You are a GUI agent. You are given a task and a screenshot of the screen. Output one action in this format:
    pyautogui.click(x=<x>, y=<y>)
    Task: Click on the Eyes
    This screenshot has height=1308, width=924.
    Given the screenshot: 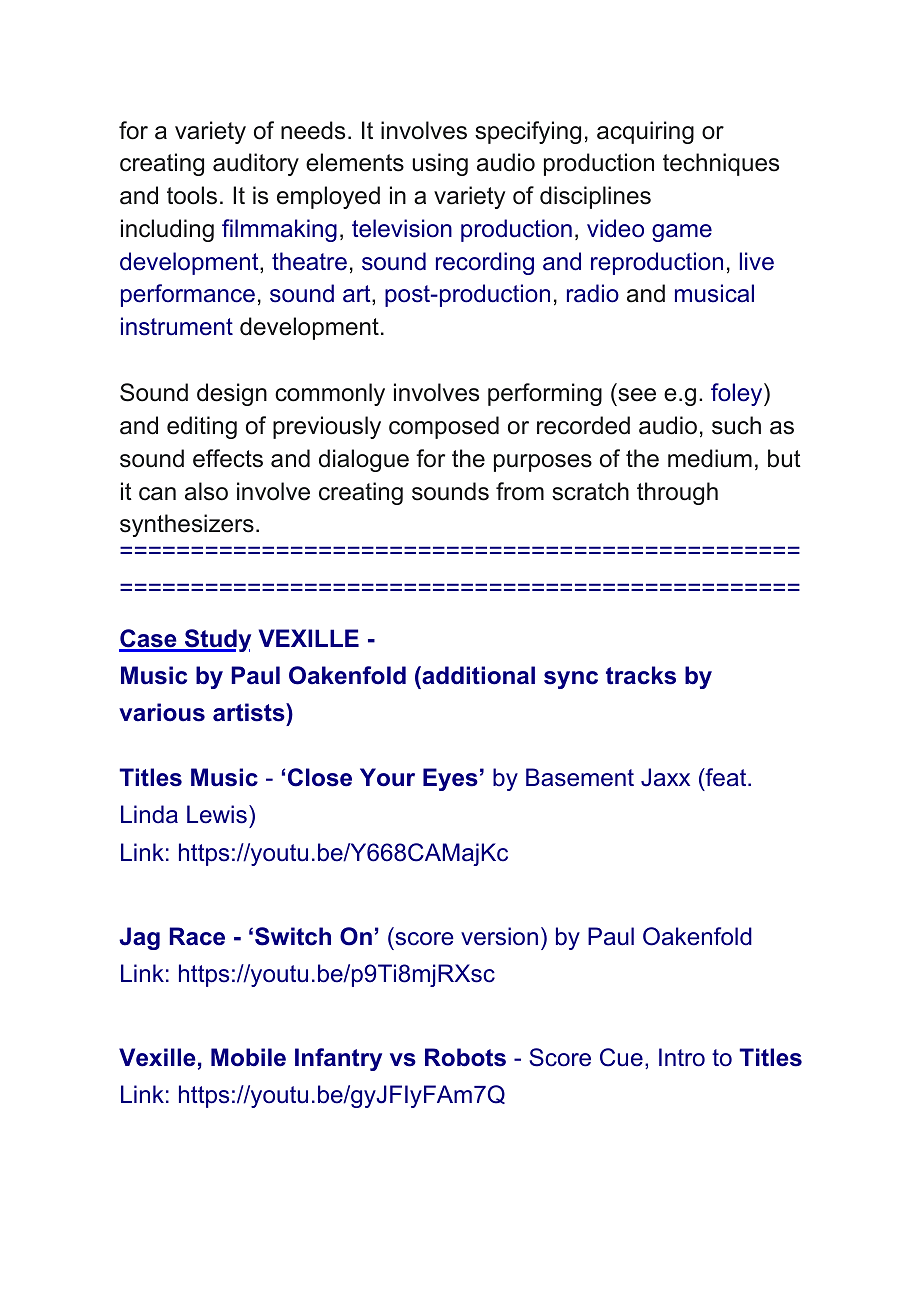 What is the action you would take?
    pyautogui.click(x=450, y=779)
